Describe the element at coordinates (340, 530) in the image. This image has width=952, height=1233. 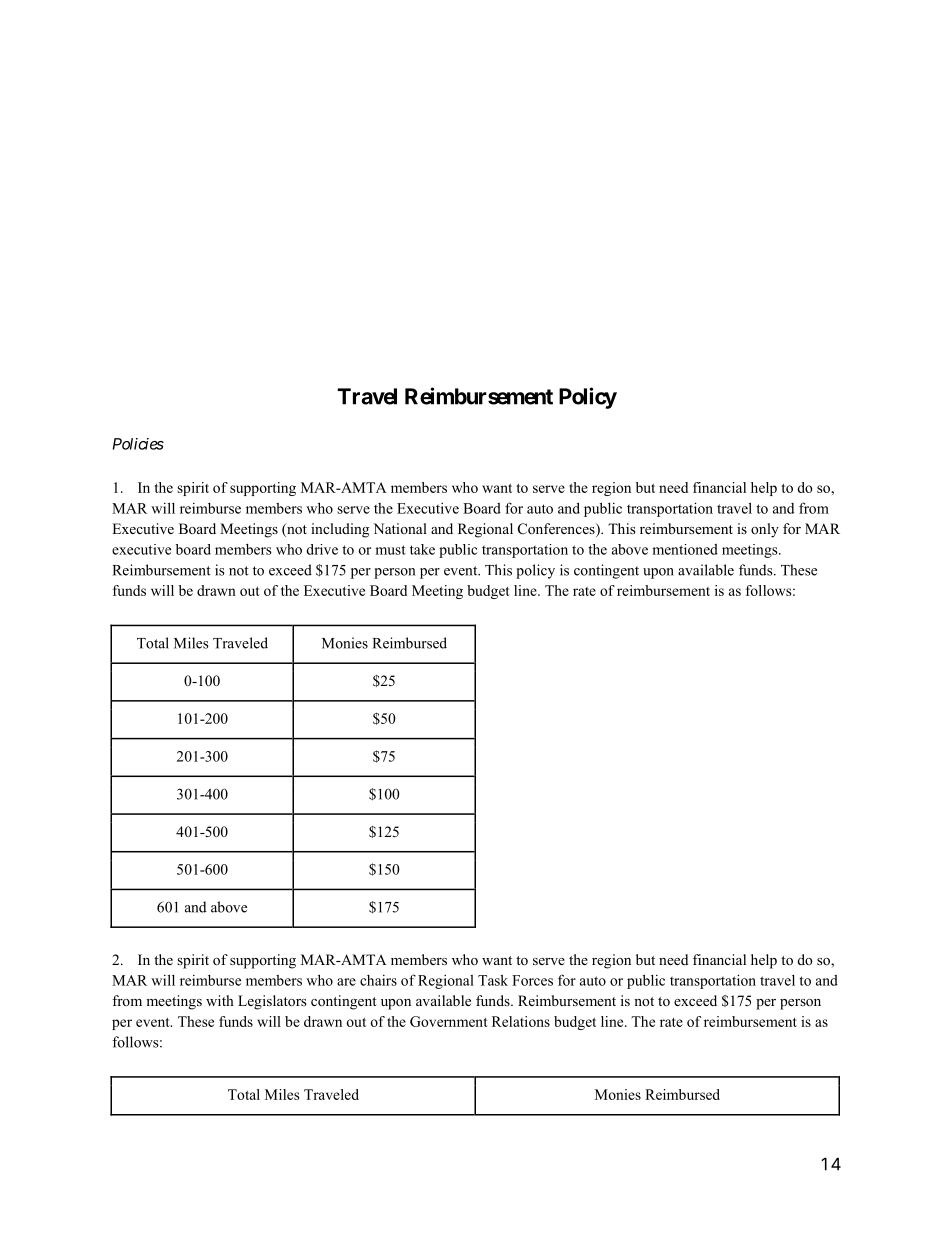
I see `including` at that location.
